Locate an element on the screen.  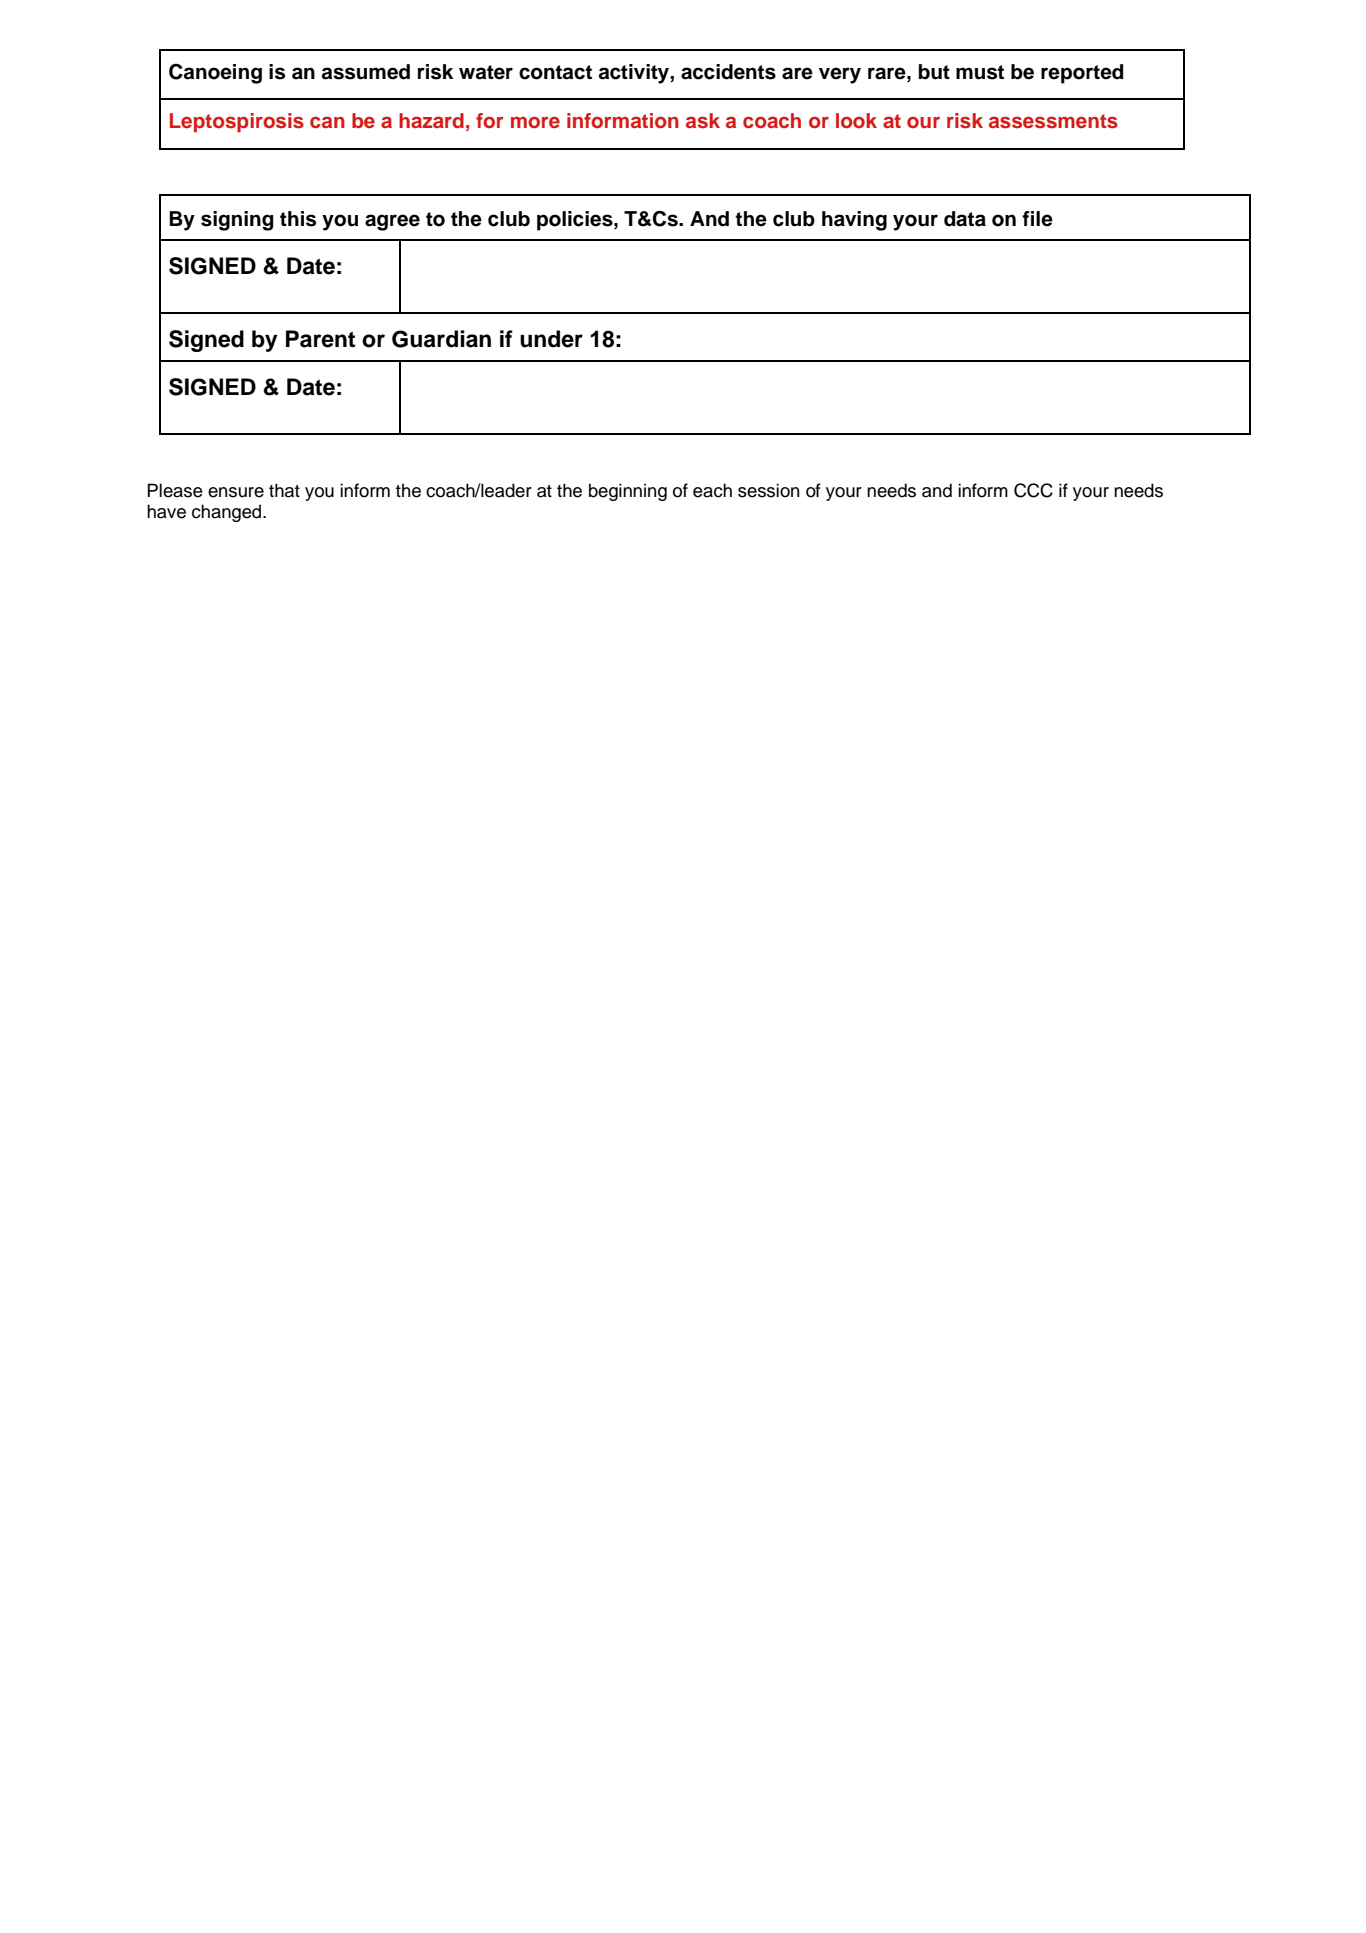
that is located at coordinates (284, 490).
